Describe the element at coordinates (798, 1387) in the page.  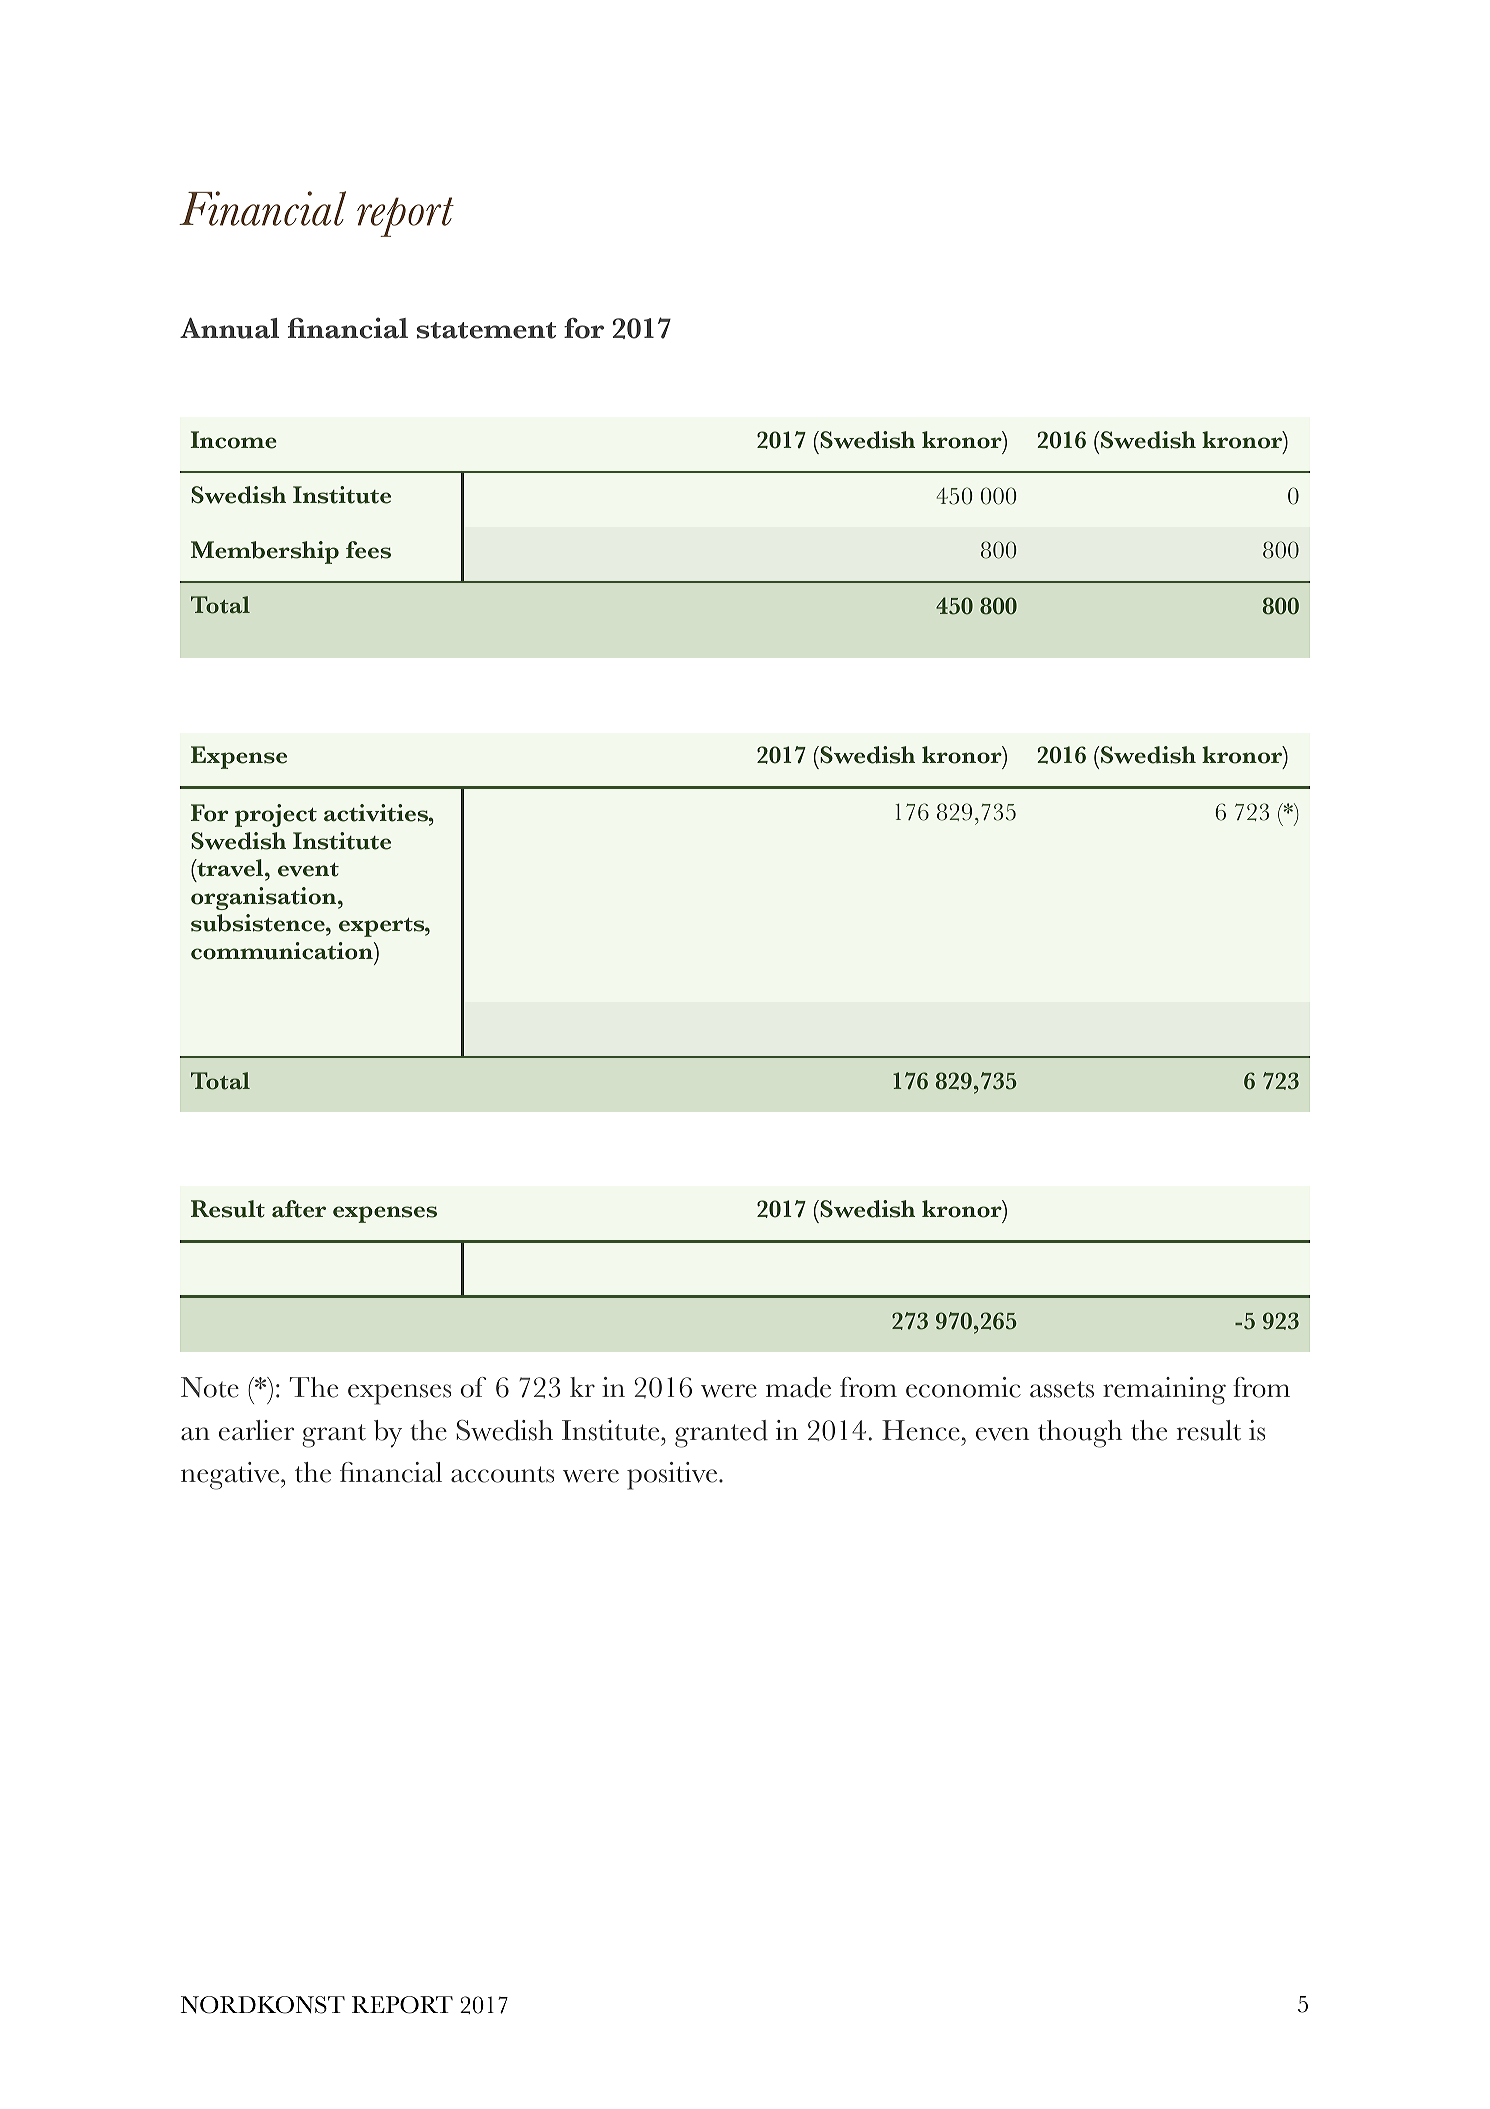
I see `made` at that location.
